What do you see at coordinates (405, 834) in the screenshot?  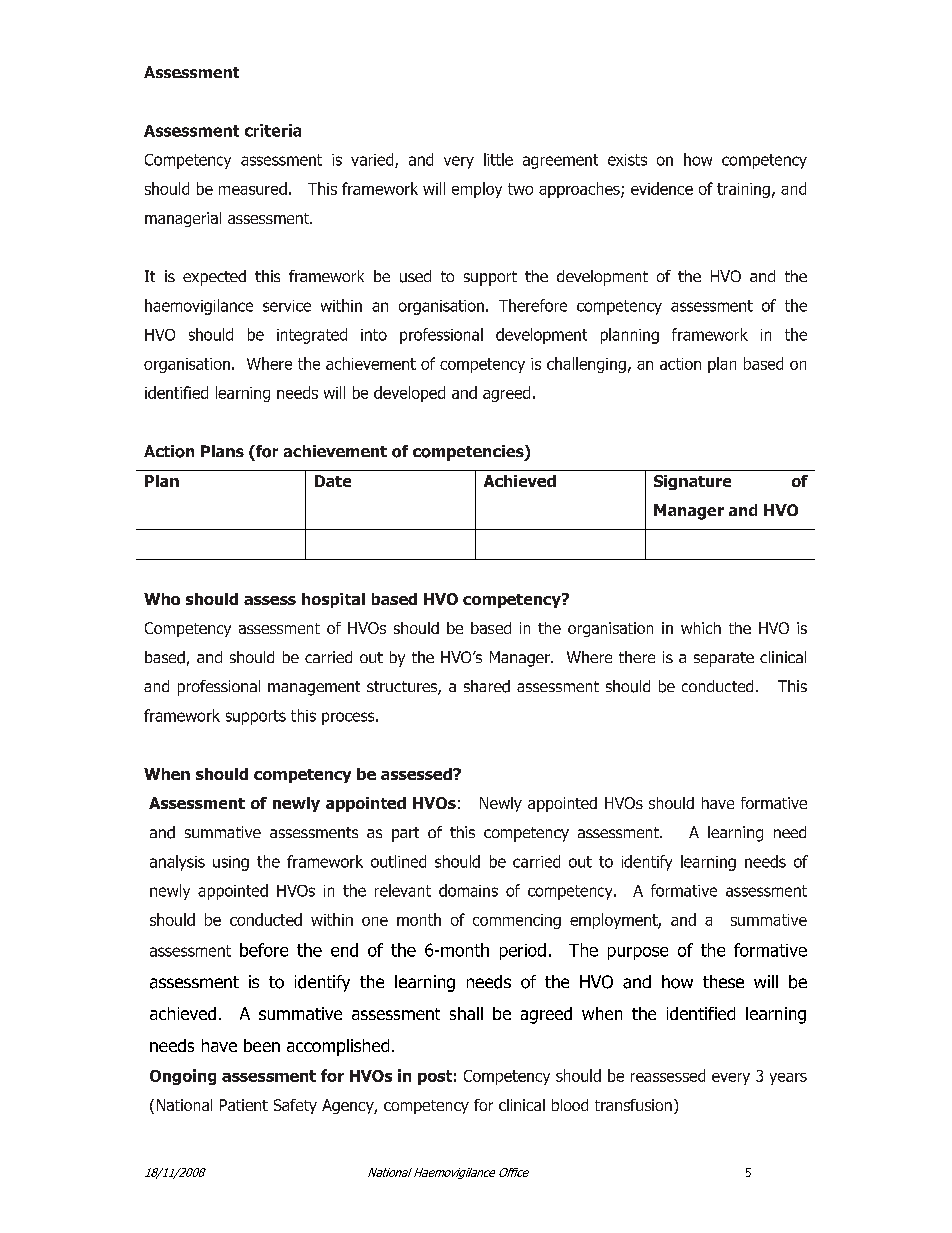 I see `part` at bounding box center [405, 834].
